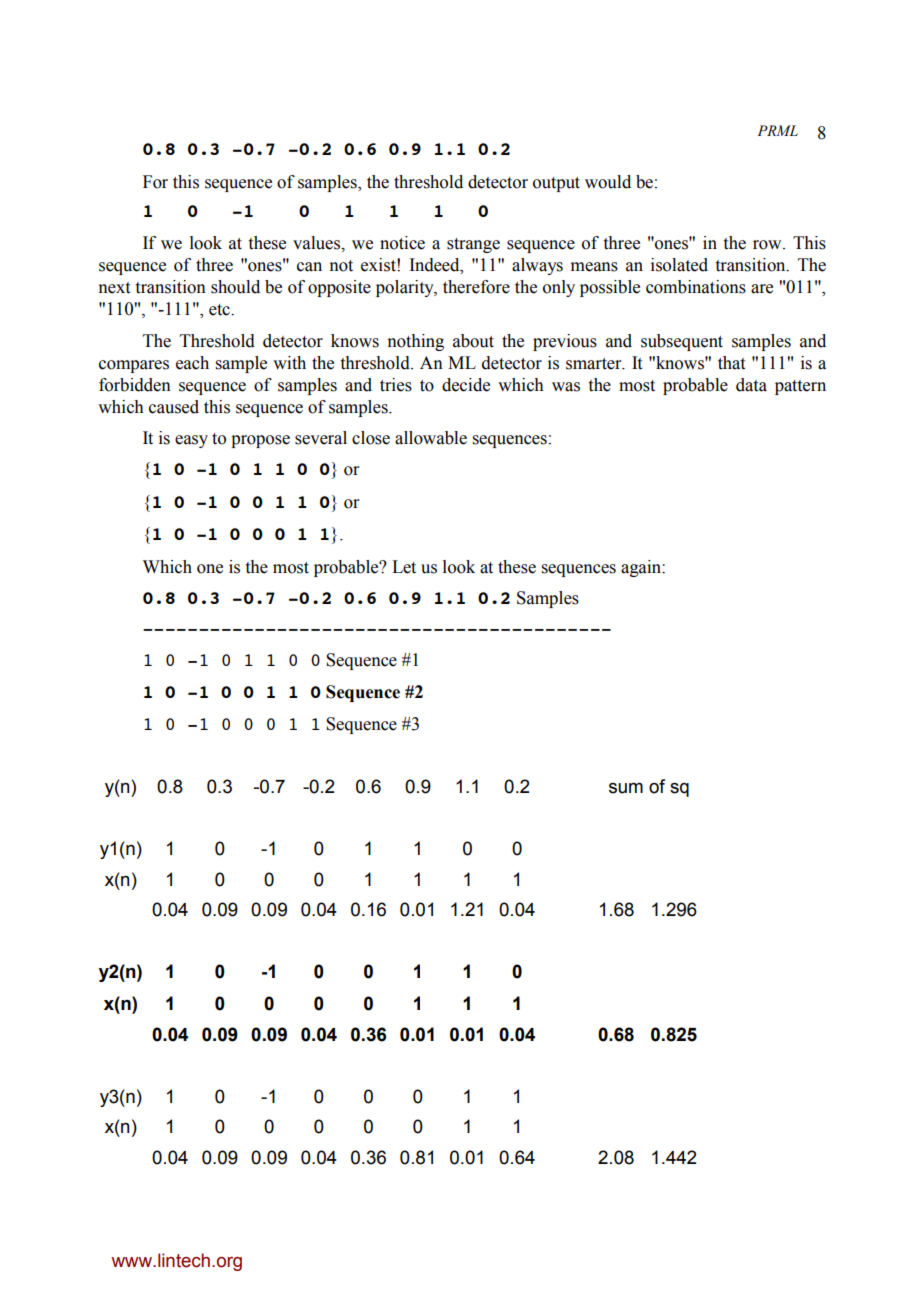 The width and height of the image is (924, 1308). I want to click on allowable, so click(431, 438).
